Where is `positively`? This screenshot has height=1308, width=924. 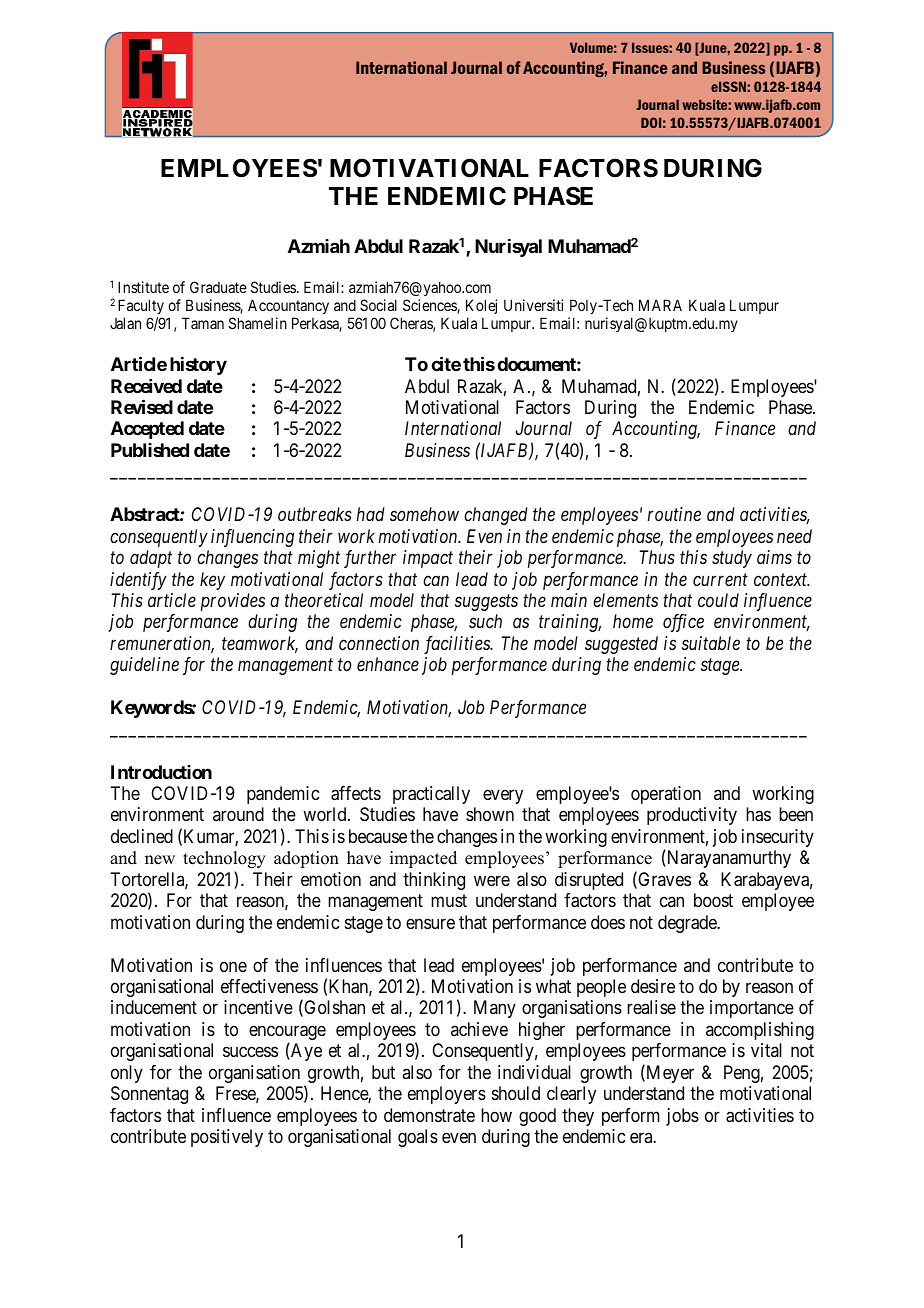
positively is located at coordinates (227, 1138).
